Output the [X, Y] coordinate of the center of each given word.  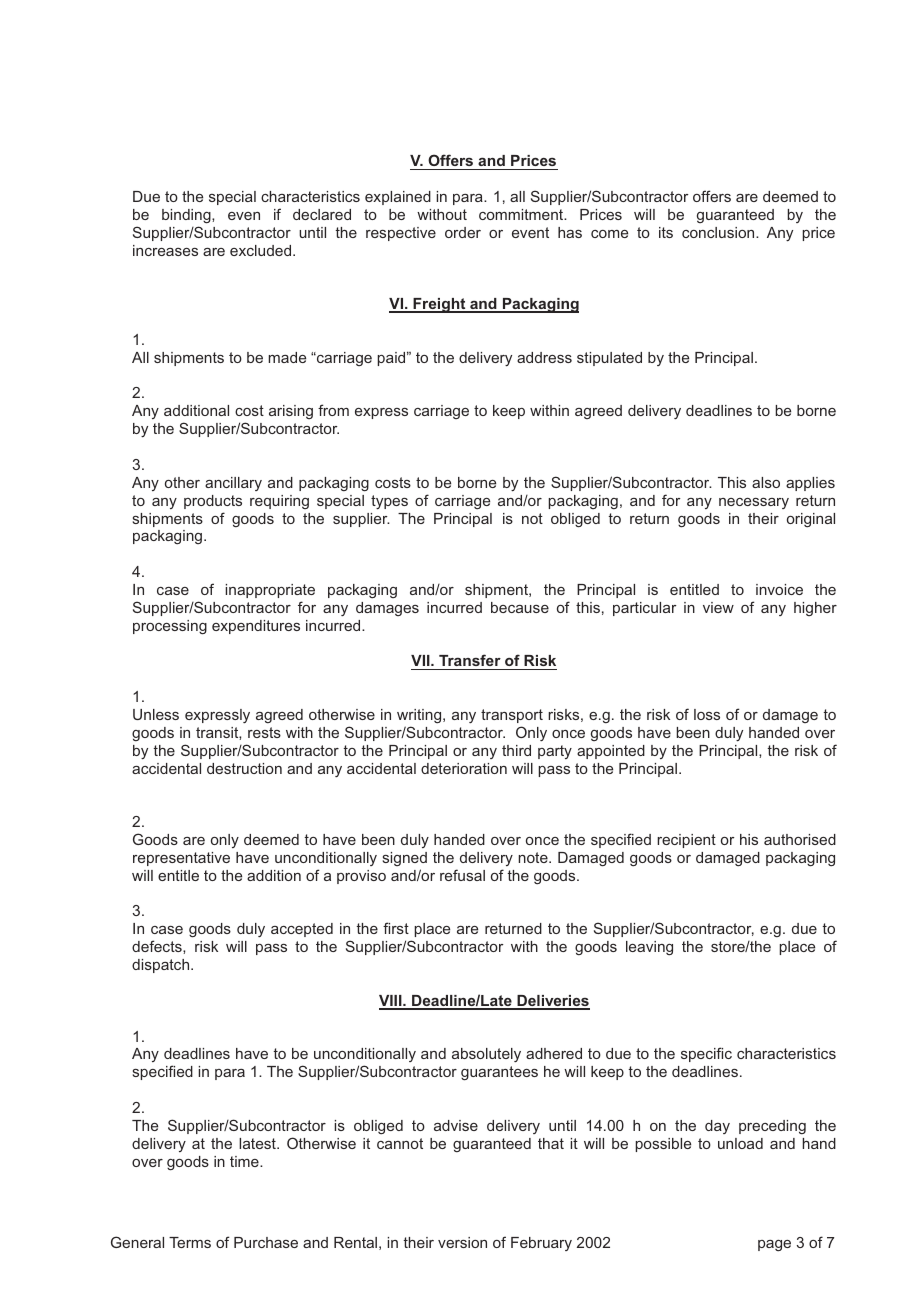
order [463, 232]
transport [512, 716]
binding [187, 216]
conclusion [719, 232]
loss [707, 714]
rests [264, 732]
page [774, 1246]
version [462, 1242]
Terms [190, 1242]
